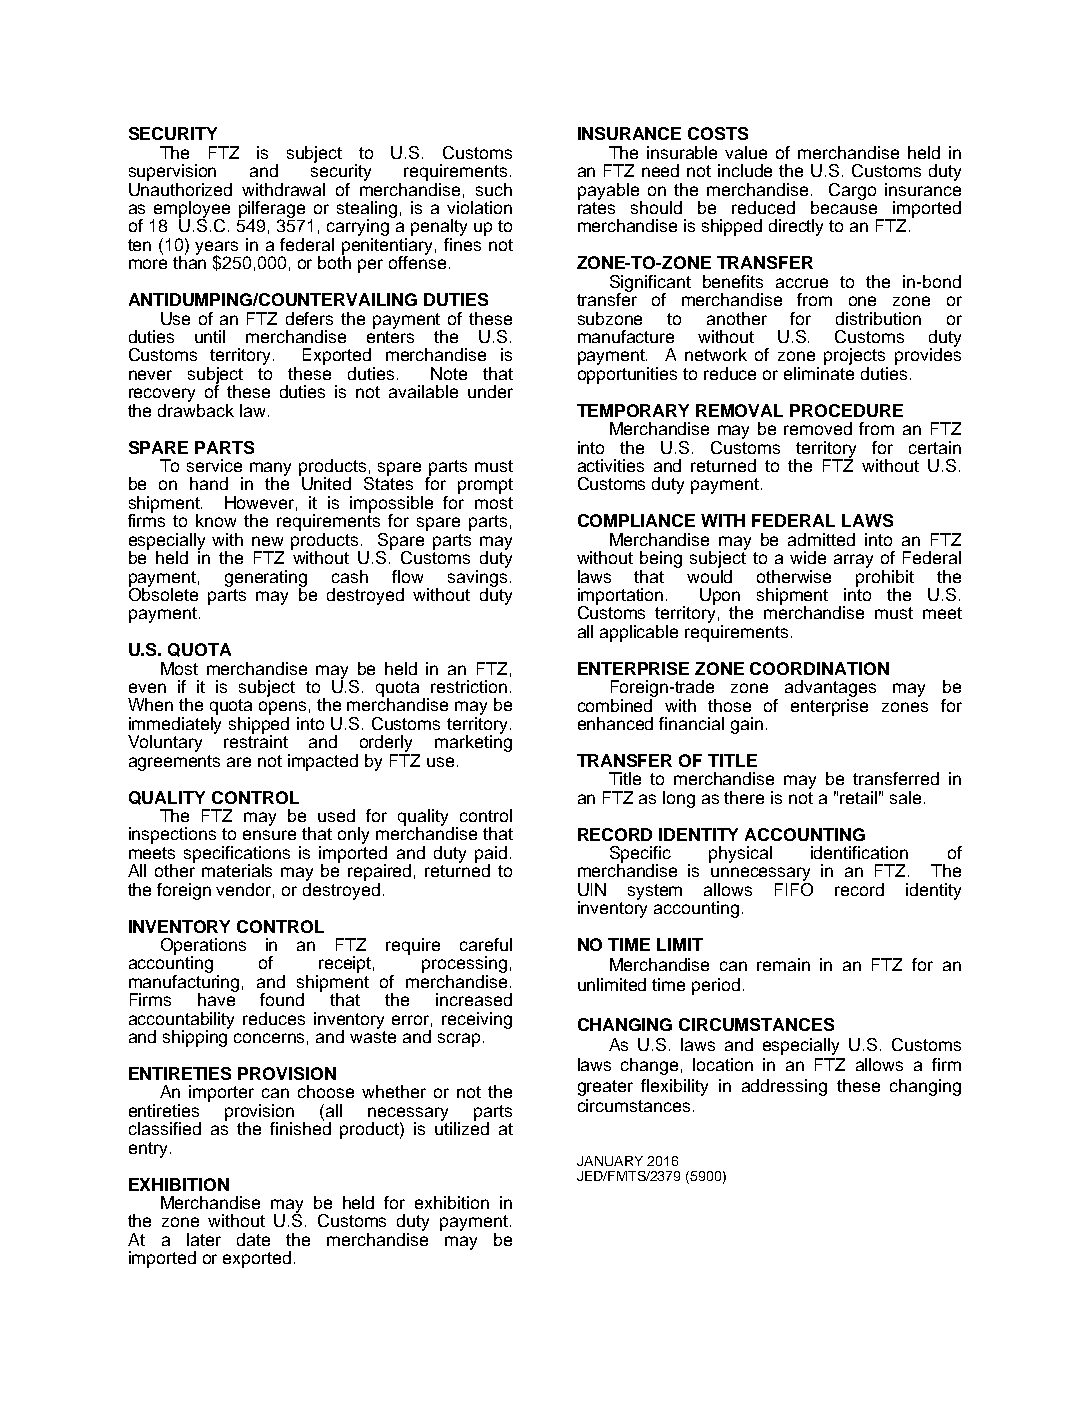 This page has height=1410, width=1090. Describe the element at coordinates (490, 391) in the page. I see `under` at that location.
